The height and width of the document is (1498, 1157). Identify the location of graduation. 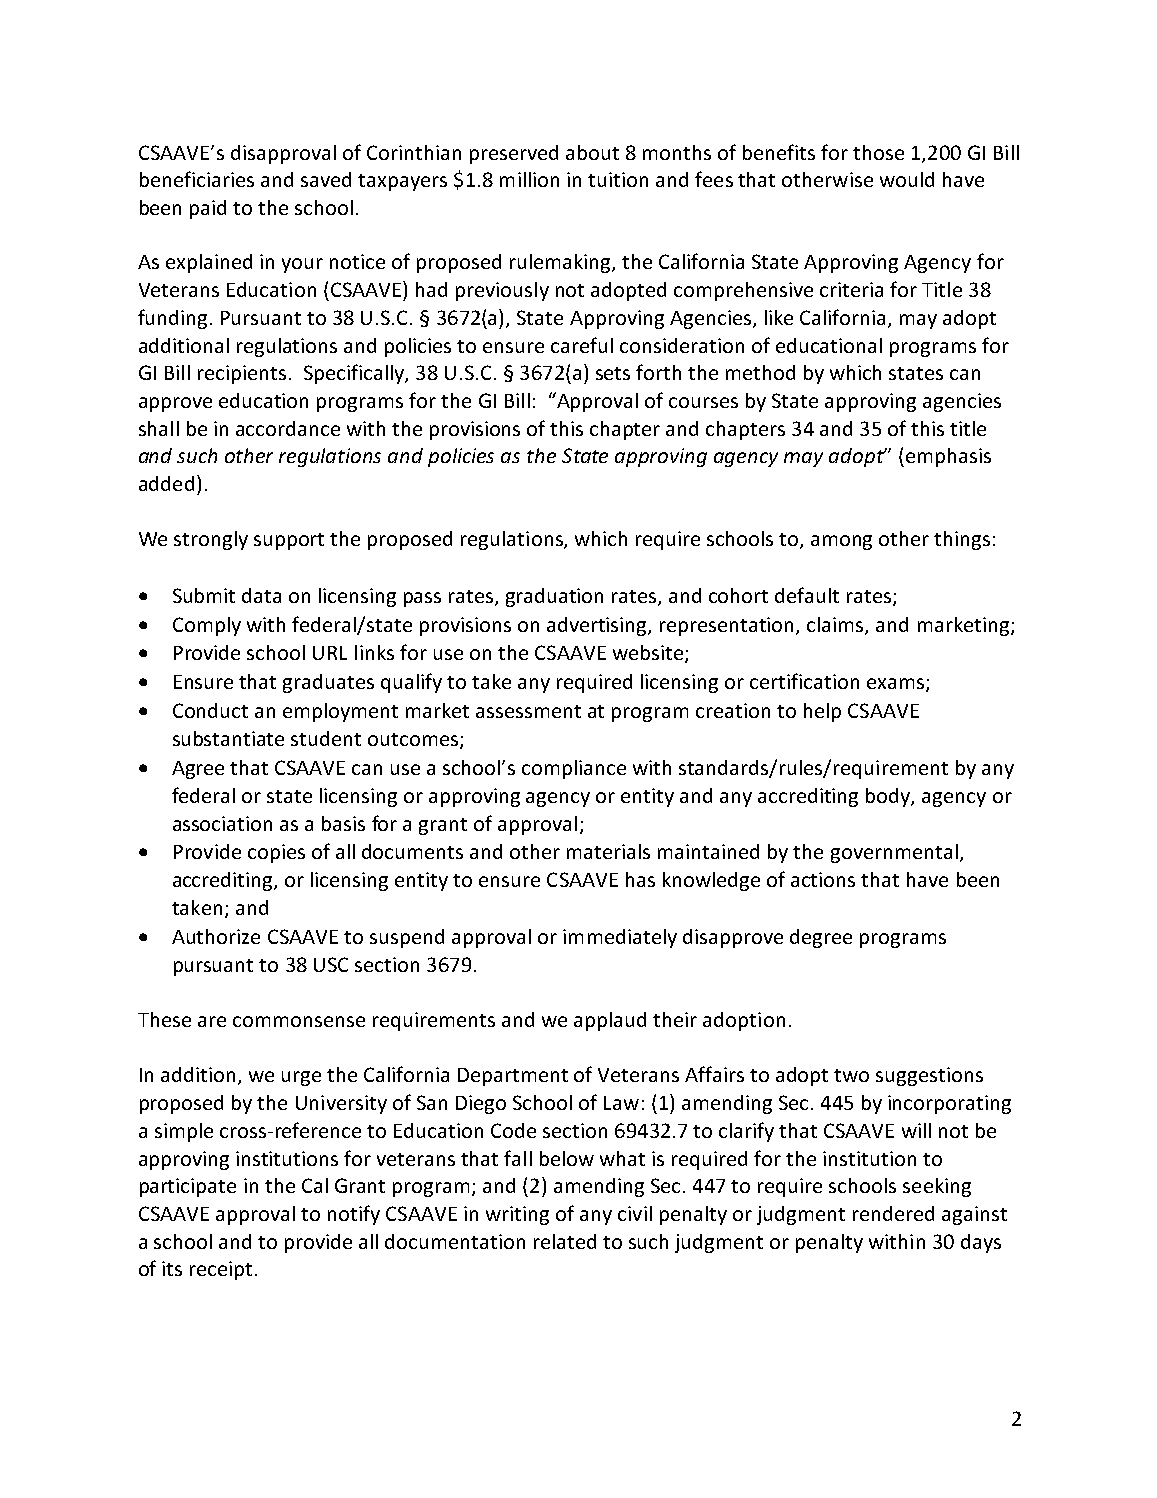
(554, 597).
